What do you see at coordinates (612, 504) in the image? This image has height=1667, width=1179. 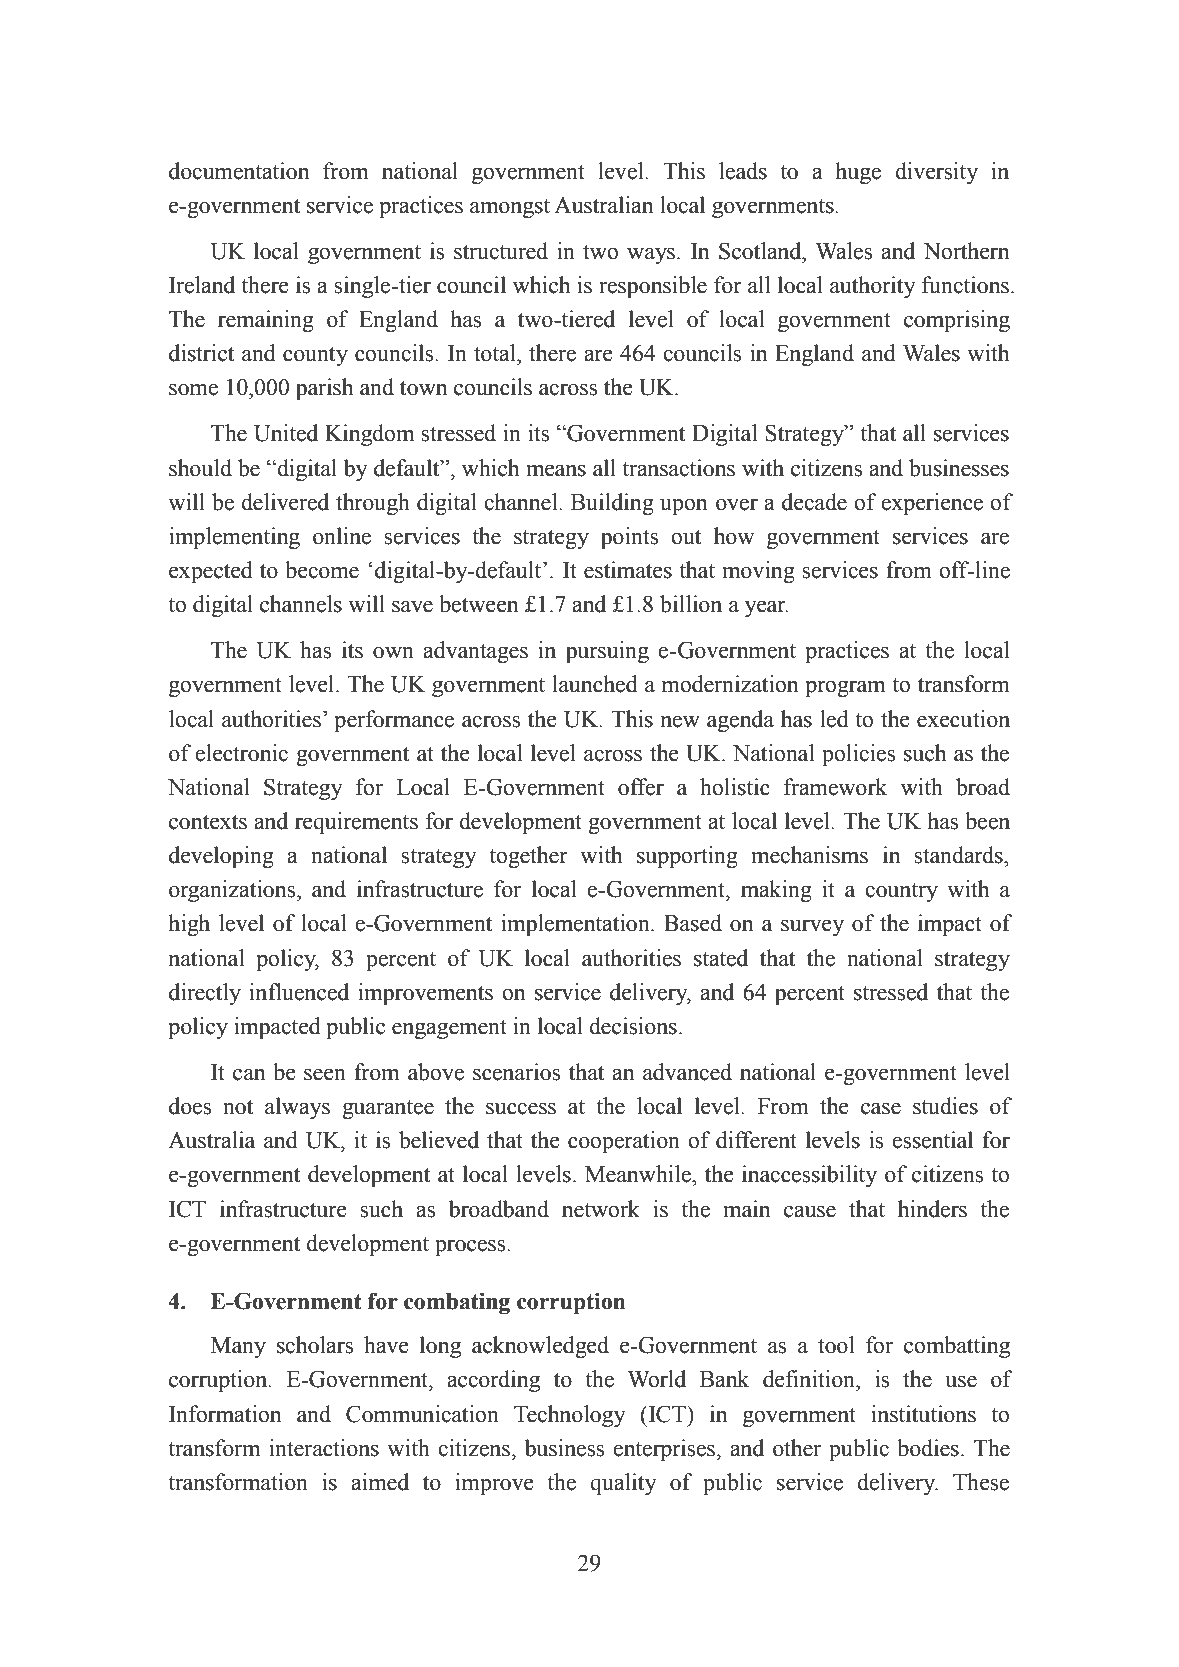 I see `Building` at bounding box center [612, 504].
